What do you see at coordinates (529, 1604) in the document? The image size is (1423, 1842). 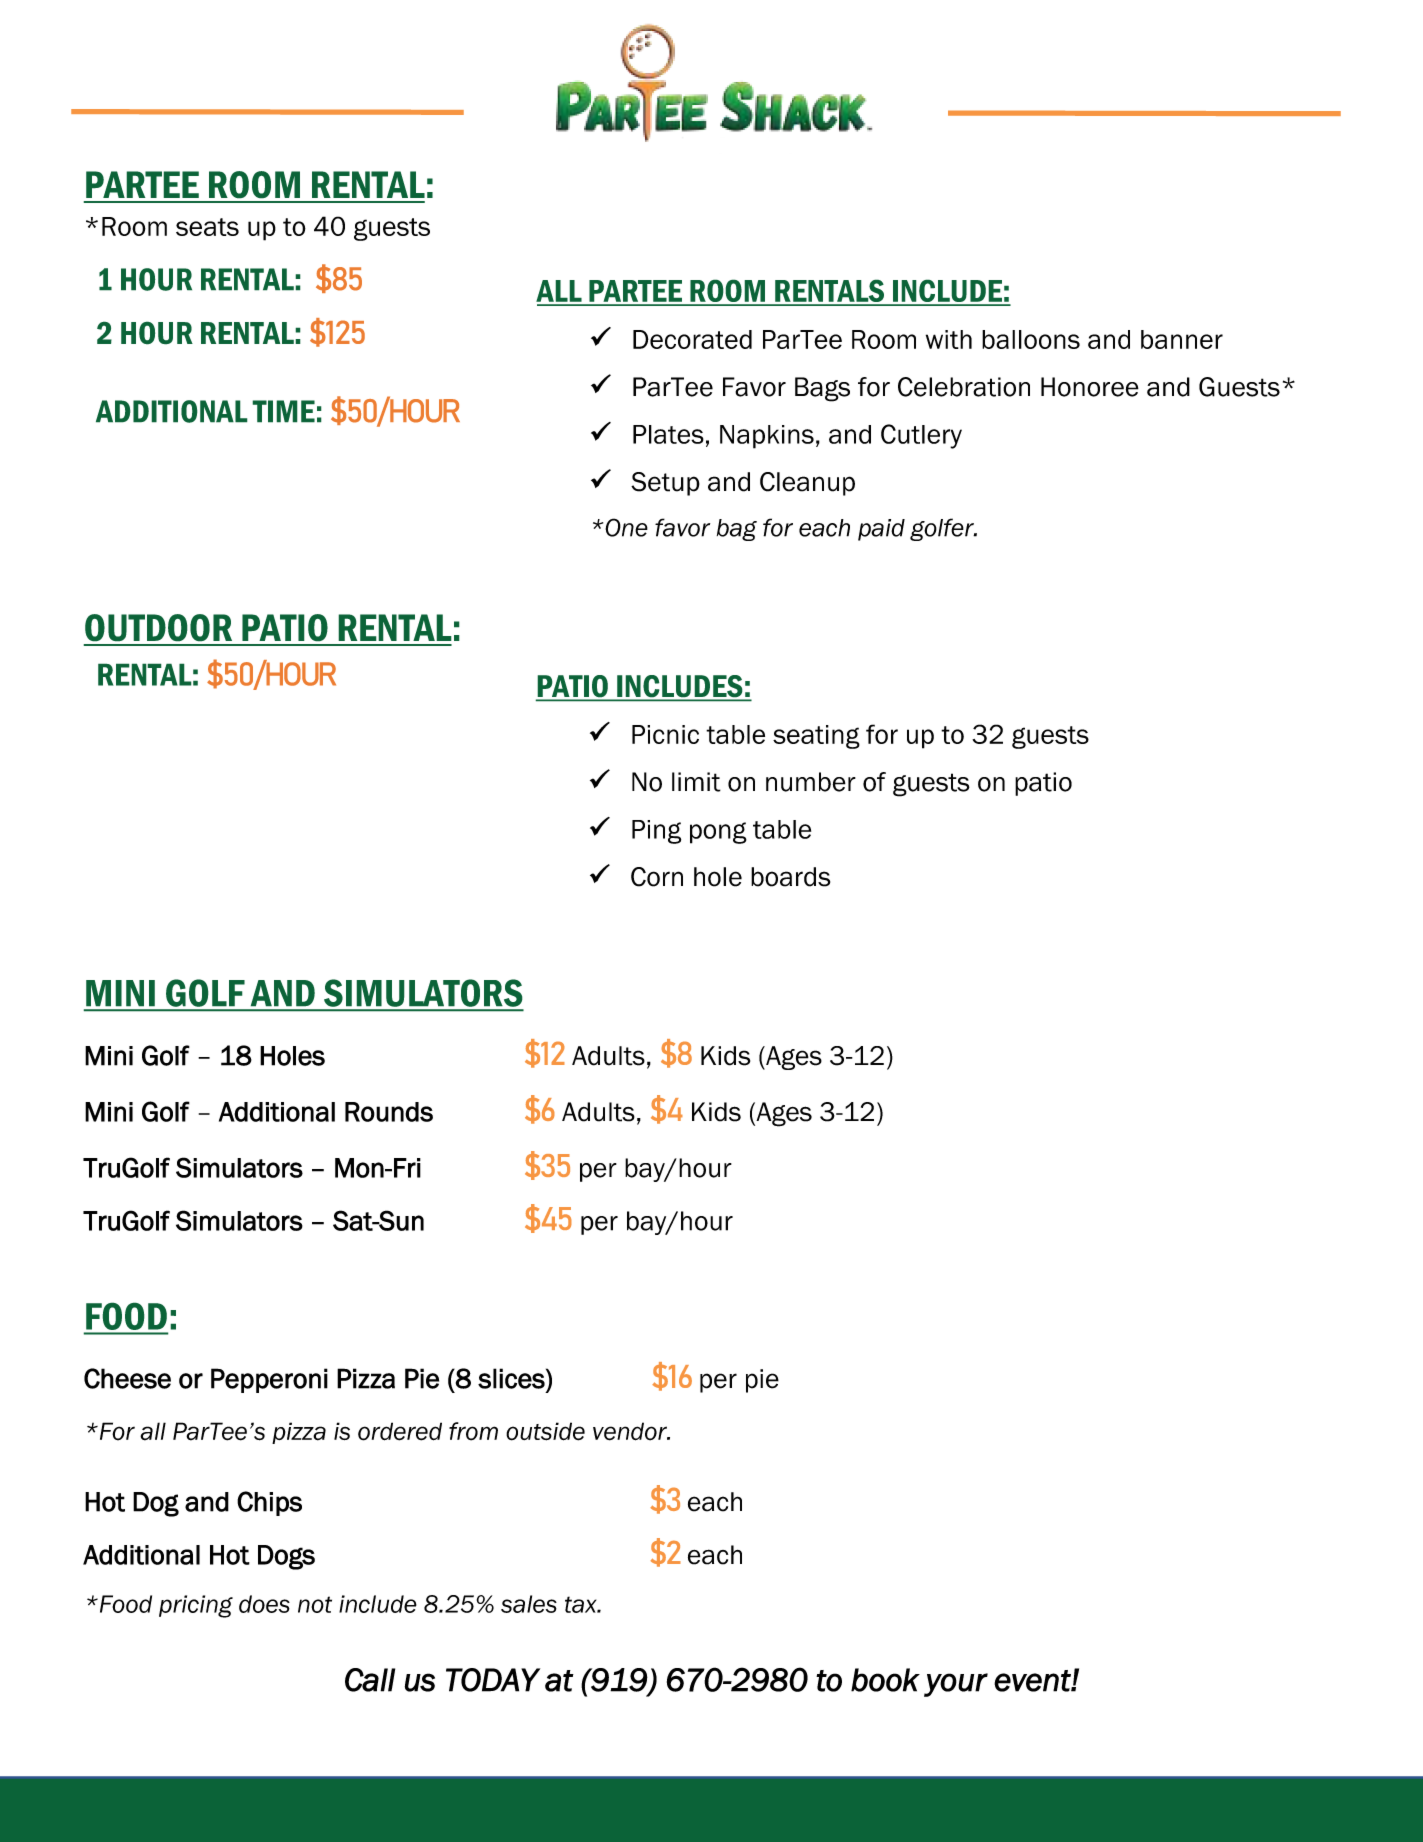 I see `sales` at bounding box center [529, 1604].
